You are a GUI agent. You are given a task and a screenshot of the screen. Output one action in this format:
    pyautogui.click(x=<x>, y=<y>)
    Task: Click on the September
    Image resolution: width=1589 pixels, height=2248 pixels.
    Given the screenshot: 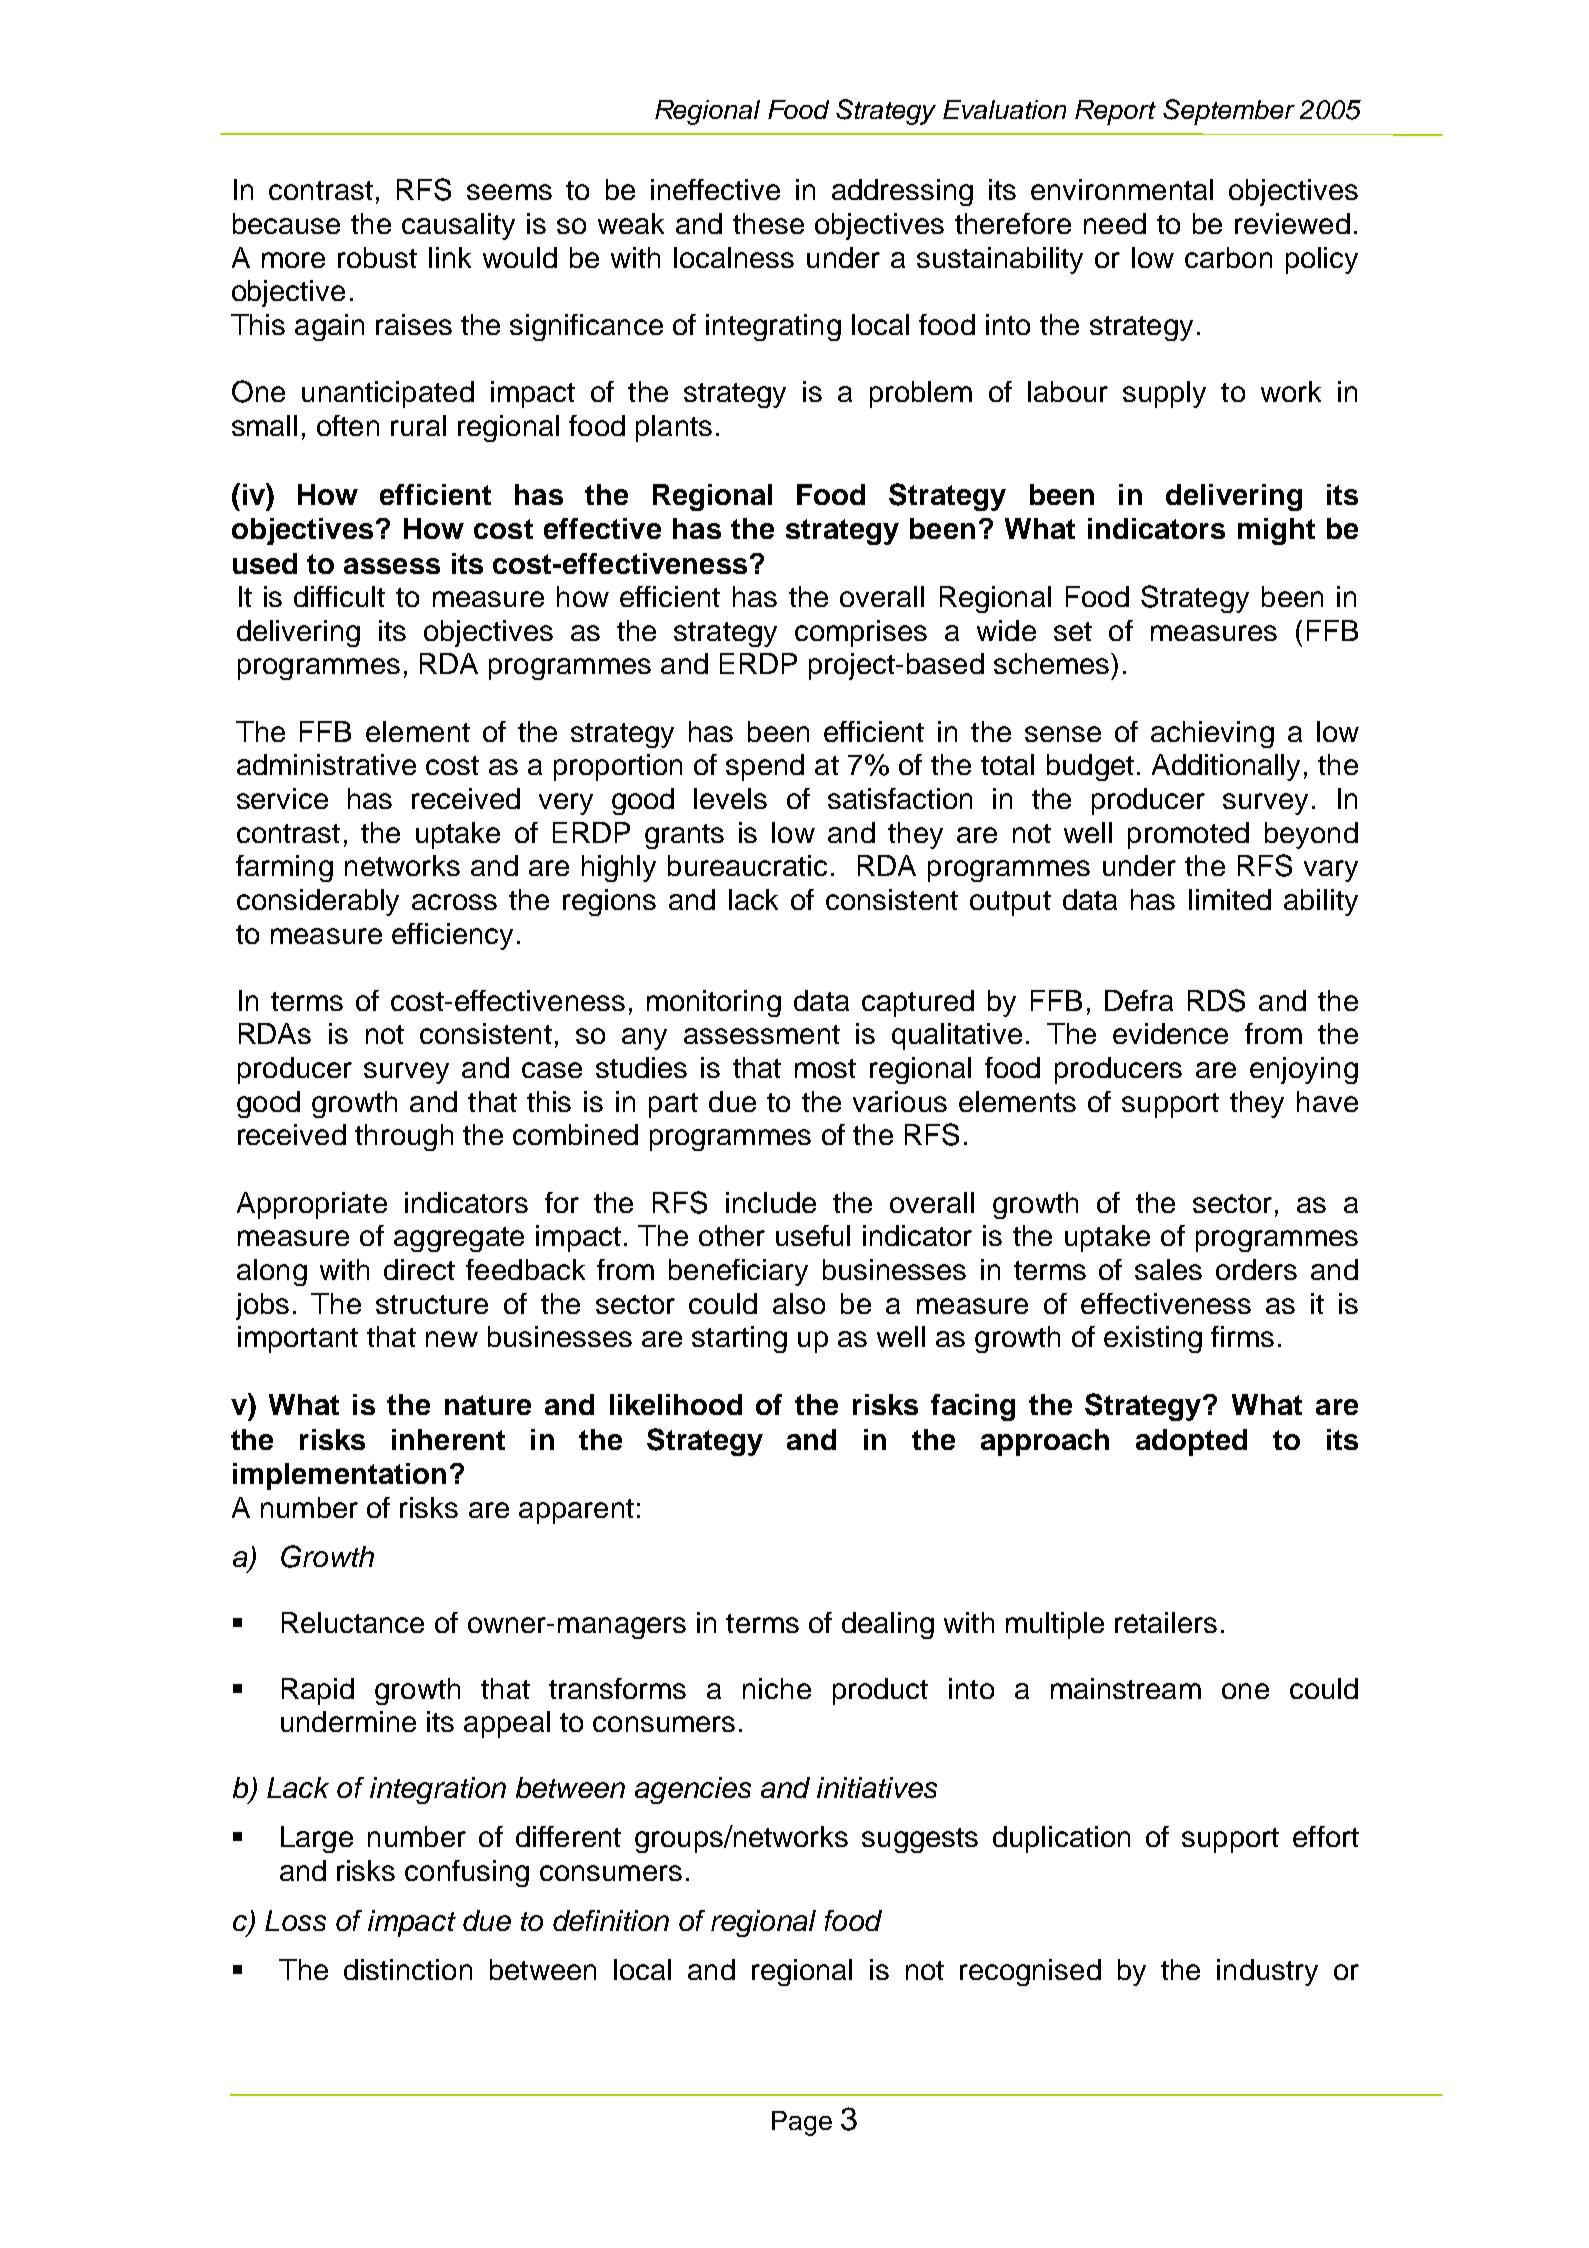 What is the action you would take?
    pyautogui.click(x=1229, y=112)
